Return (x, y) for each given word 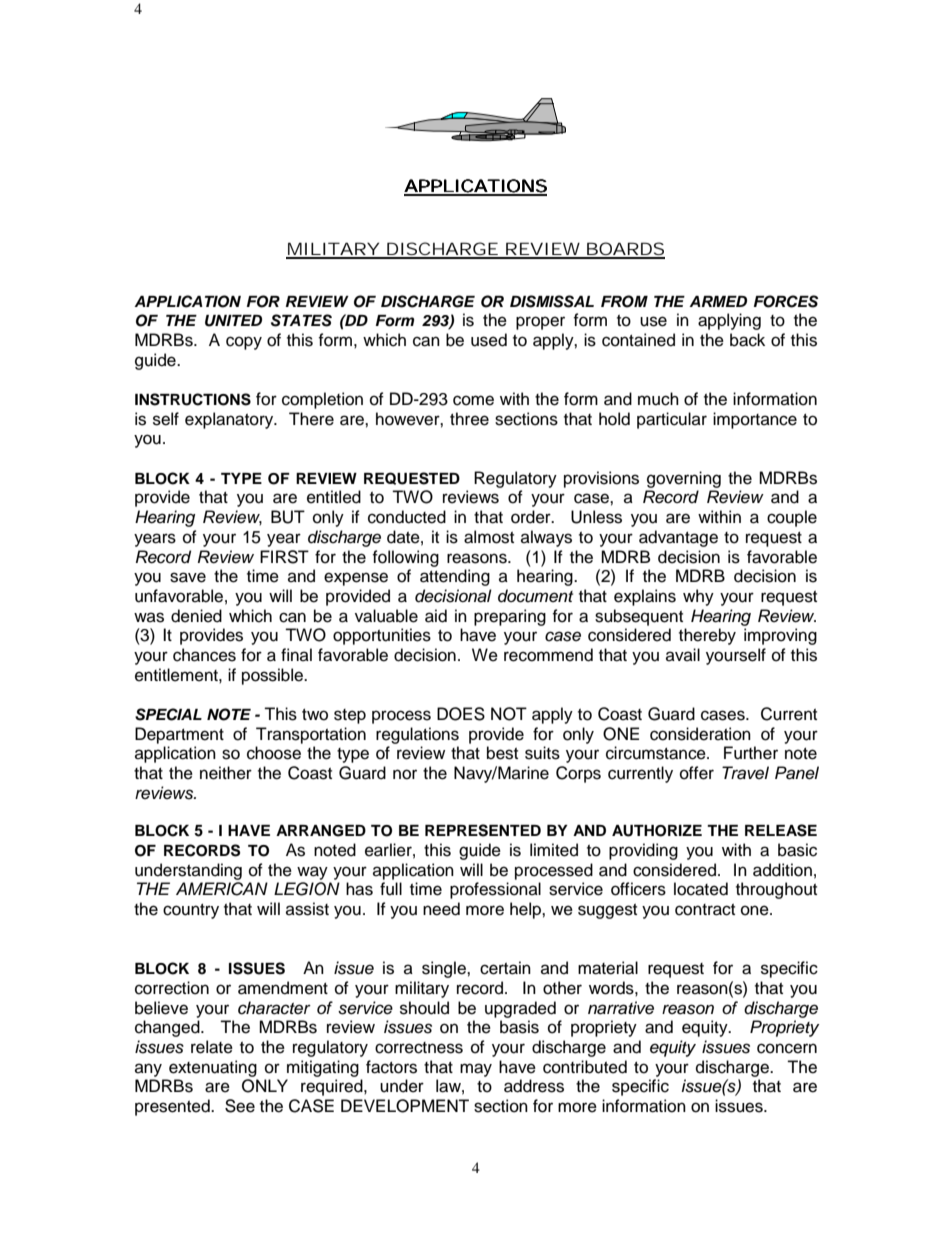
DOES (461, 714)
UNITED (233, 321)
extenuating (213, 1068)
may (476, 1070)
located (701, 889)
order (532, 517)
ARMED (718, 301)
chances (204, 655)
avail (683, 654)
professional (495, 890)
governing (684, 479)
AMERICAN (222, 889)
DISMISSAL (552, 301)
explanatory (230, 420)
